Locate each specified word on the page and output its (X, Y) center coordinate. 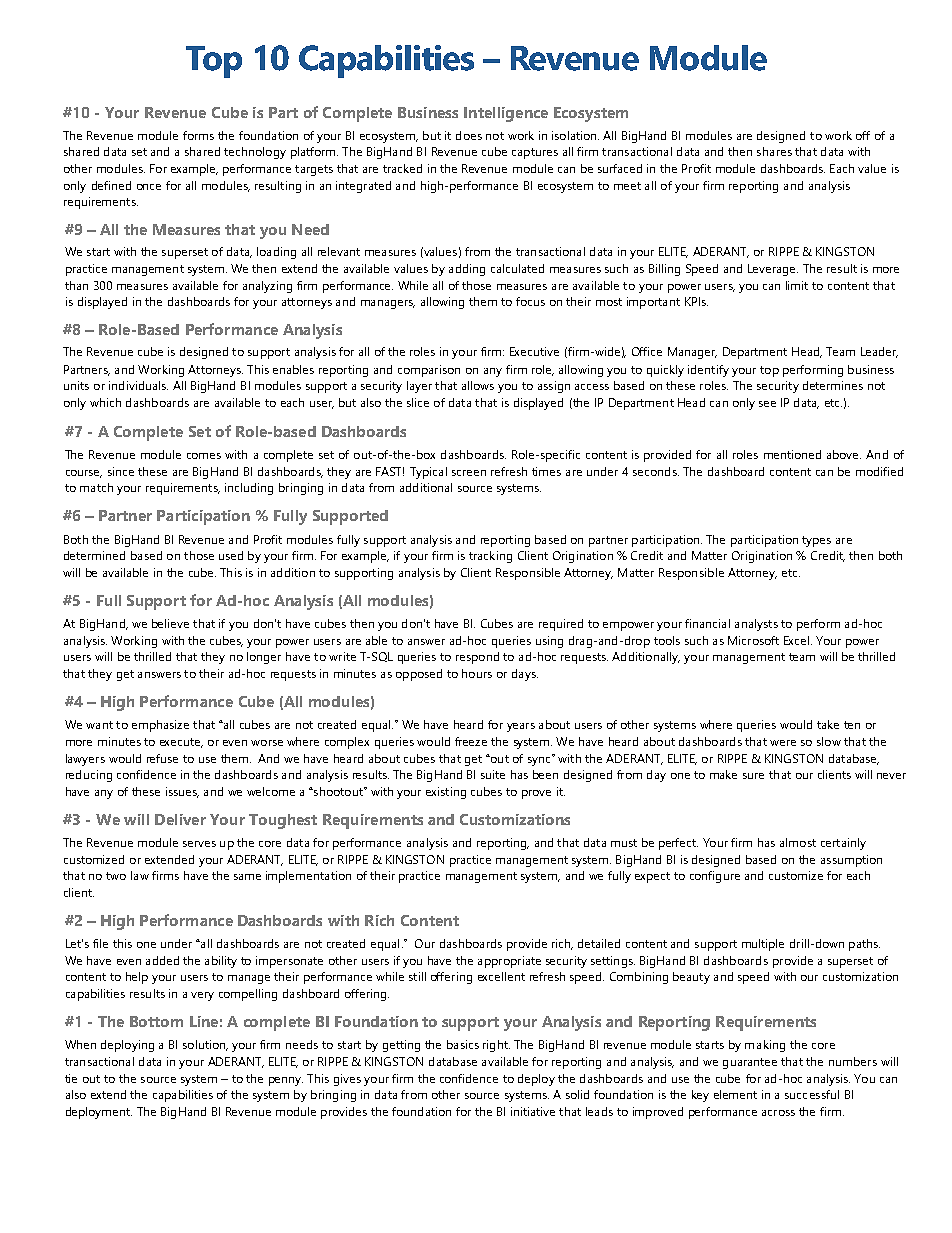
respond (477, 658)
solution (205, 1045)
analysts (756, 625)
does (469, 135)
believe (170, 623)
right (496, 1046)
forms (198, 135)
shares (774, 151)
